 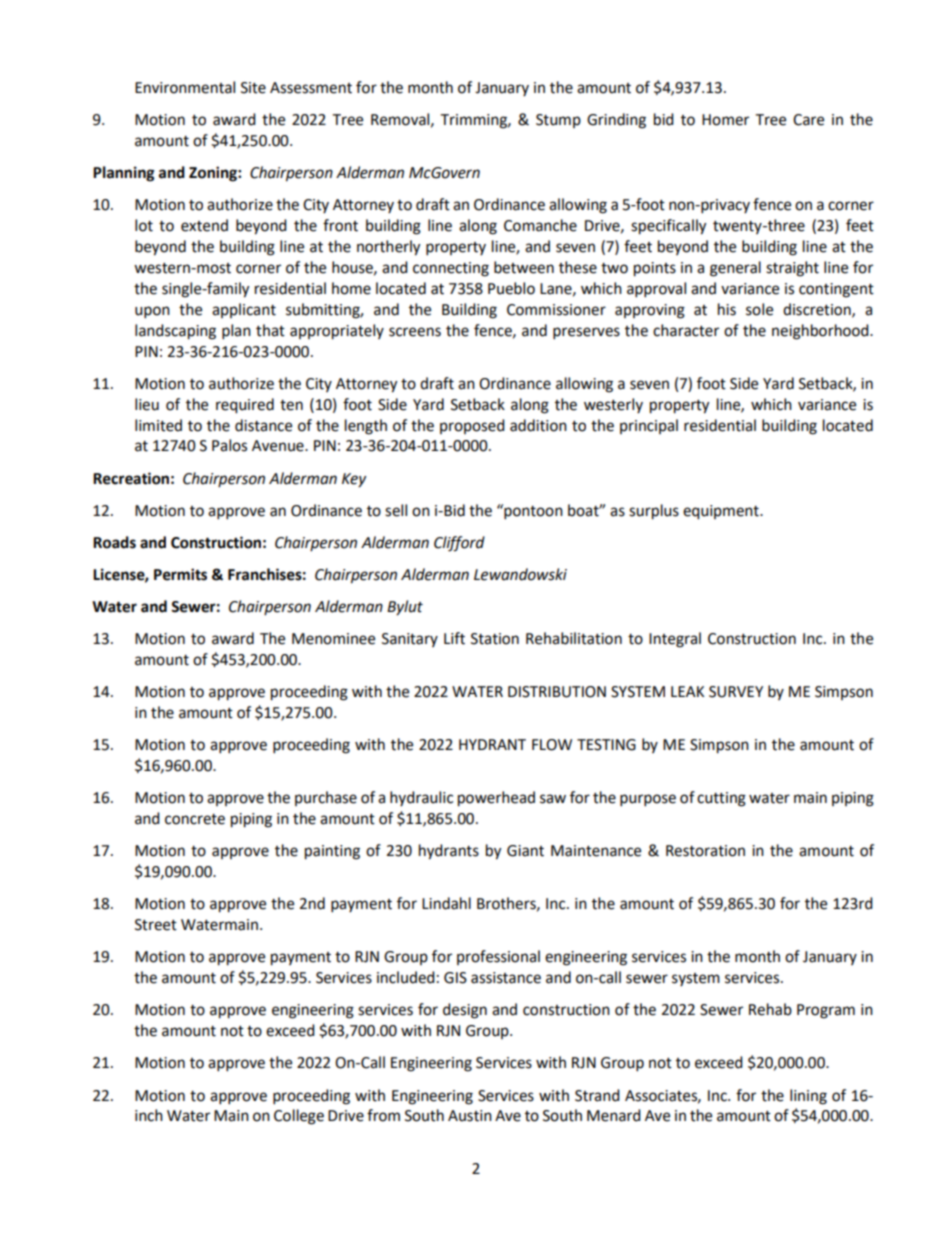 What do you see at coordinates (185, 87) in the page?
I see `Environmental` at bounding box center [185, 87].
